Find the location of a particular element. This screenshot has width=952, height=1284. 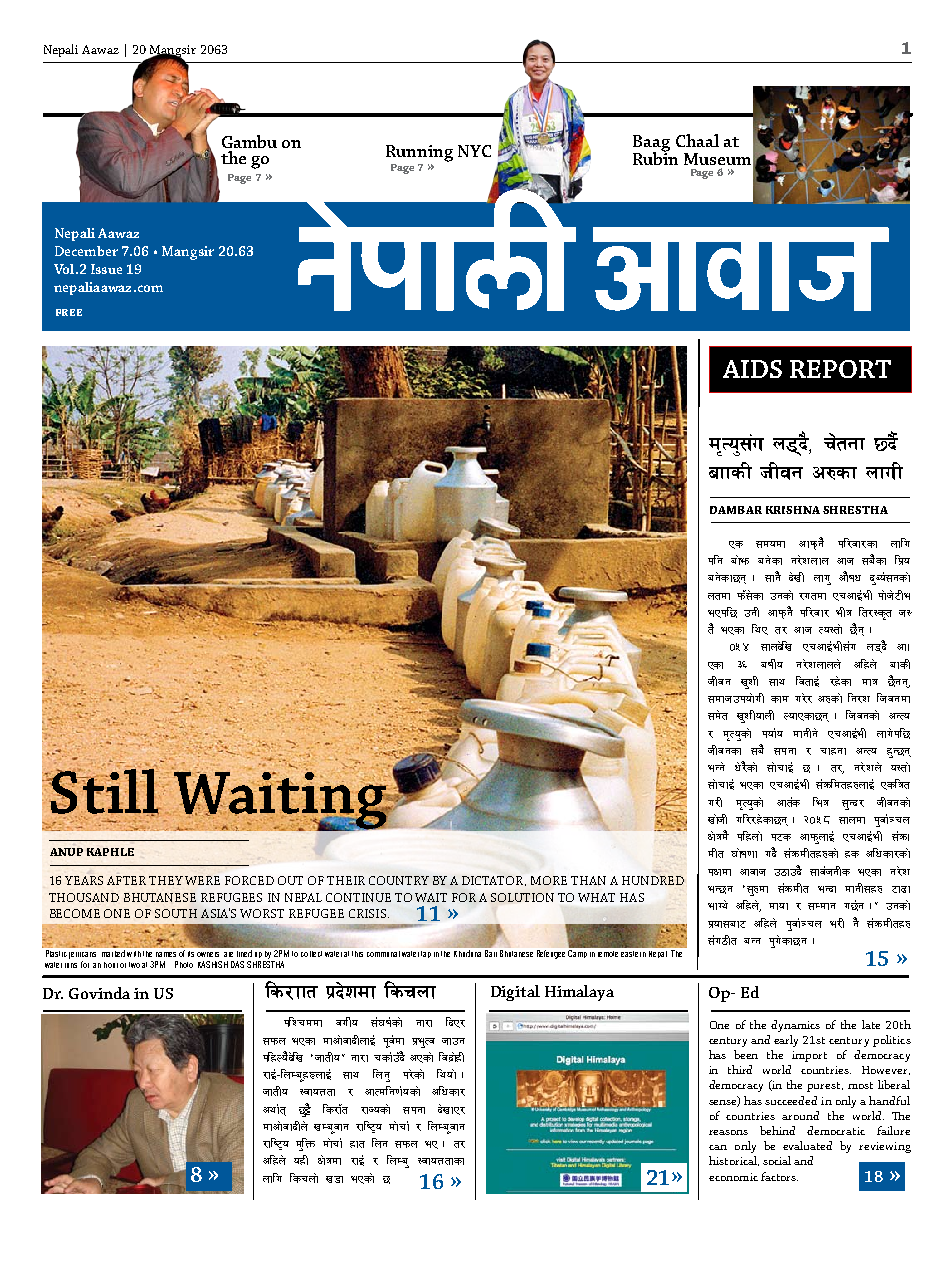

AIDS is located at coordinates (752, 369).
